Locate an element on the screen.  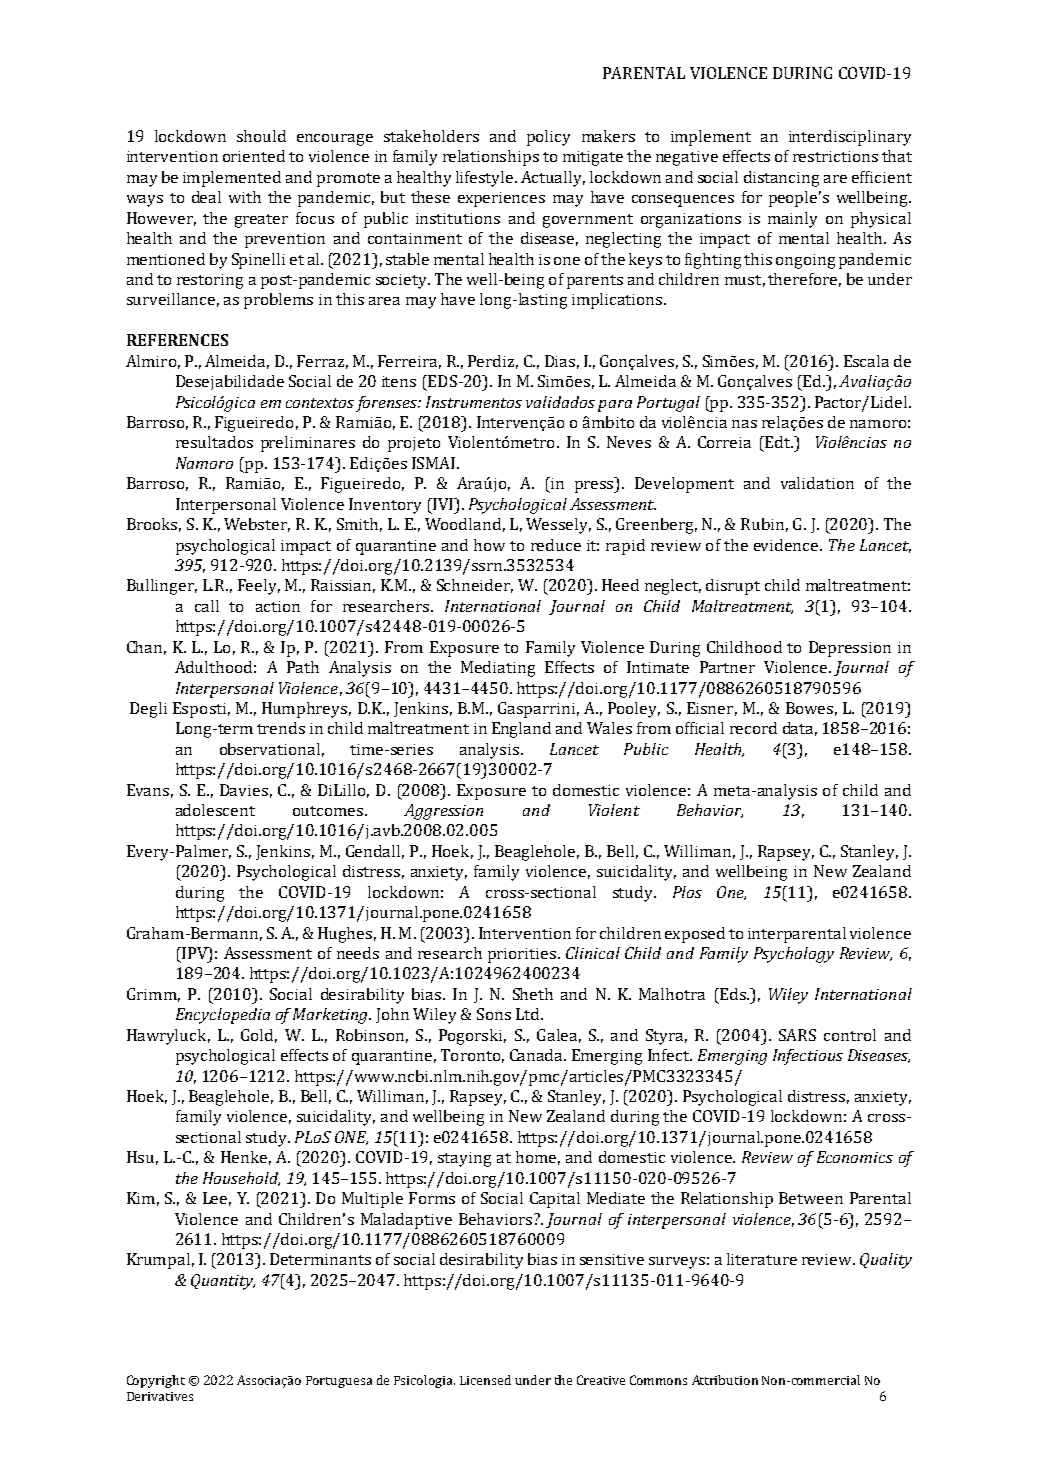
lifestyle is located at coordinates (486, 179).
